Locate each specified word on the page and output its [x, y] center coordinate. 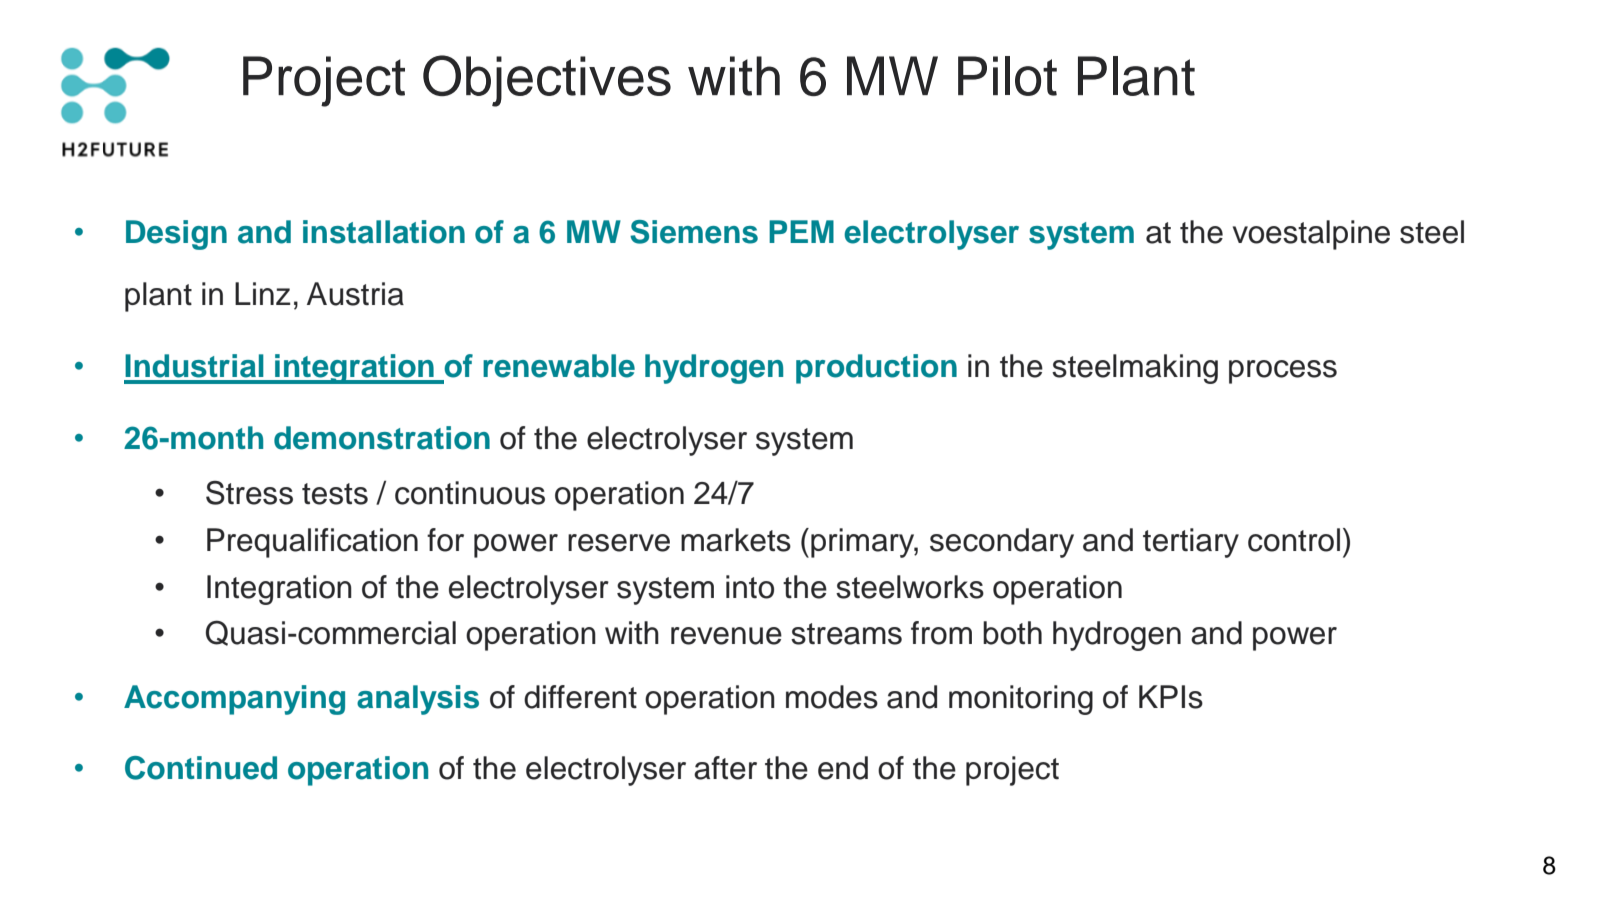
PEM [801, 231]
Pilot [1007, 76]
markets [736, 540]
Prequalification [312, 543]
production [876, 369]
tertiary [1191, 543]
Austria [355, 294]
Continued [201, 768]
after [725, 768]
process [1283, 372]
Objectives [547, 81]
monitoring [1021, 700]
